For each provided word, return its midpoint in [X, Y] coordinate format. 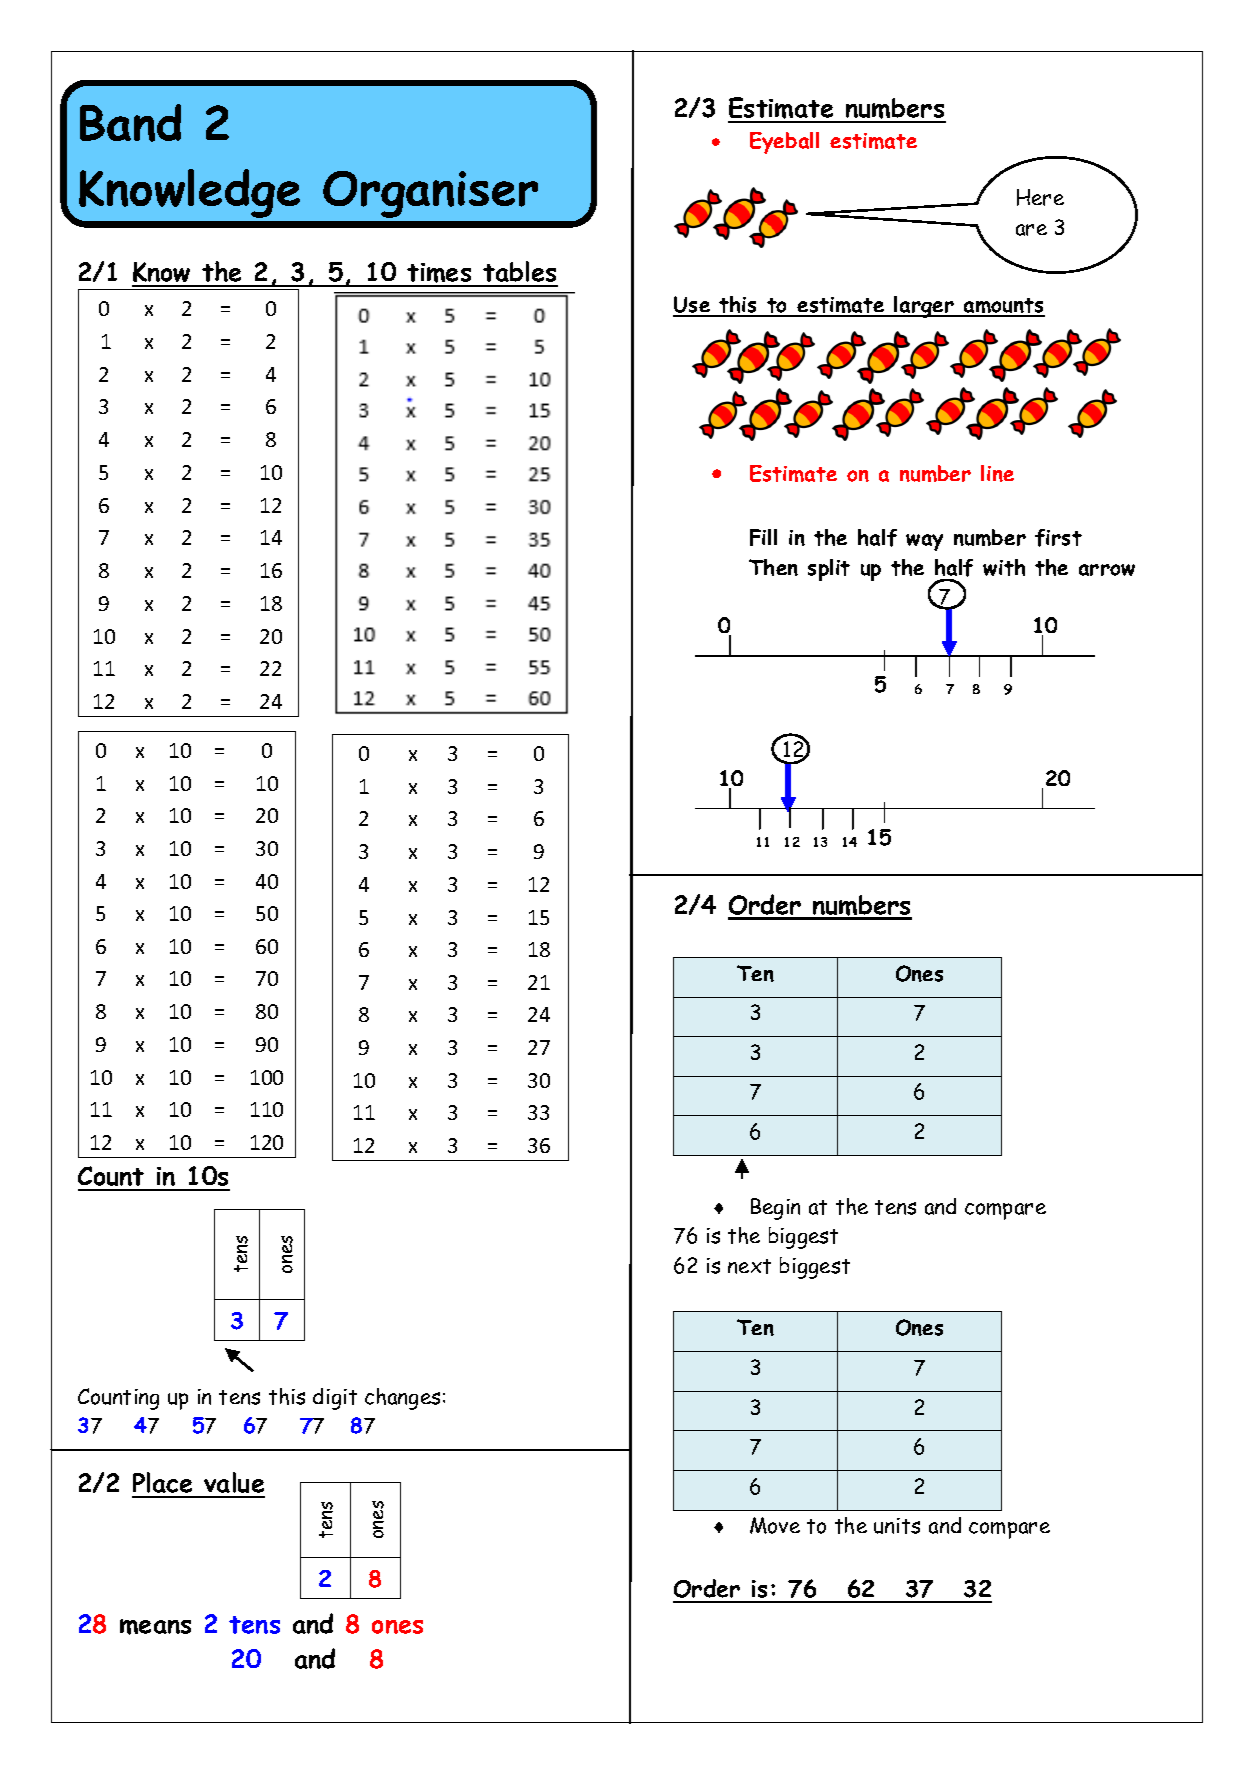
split [829, 570]
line [997, 473]
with [1004, 567]
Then [773, 567]
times [439, 274]
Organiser [430, 194]
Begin [775, 1209]
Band [130, 123]
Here [1040, 197]
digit [335, 1399]
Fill [763, 537]
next [749, 1266]
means [155, 1627]
